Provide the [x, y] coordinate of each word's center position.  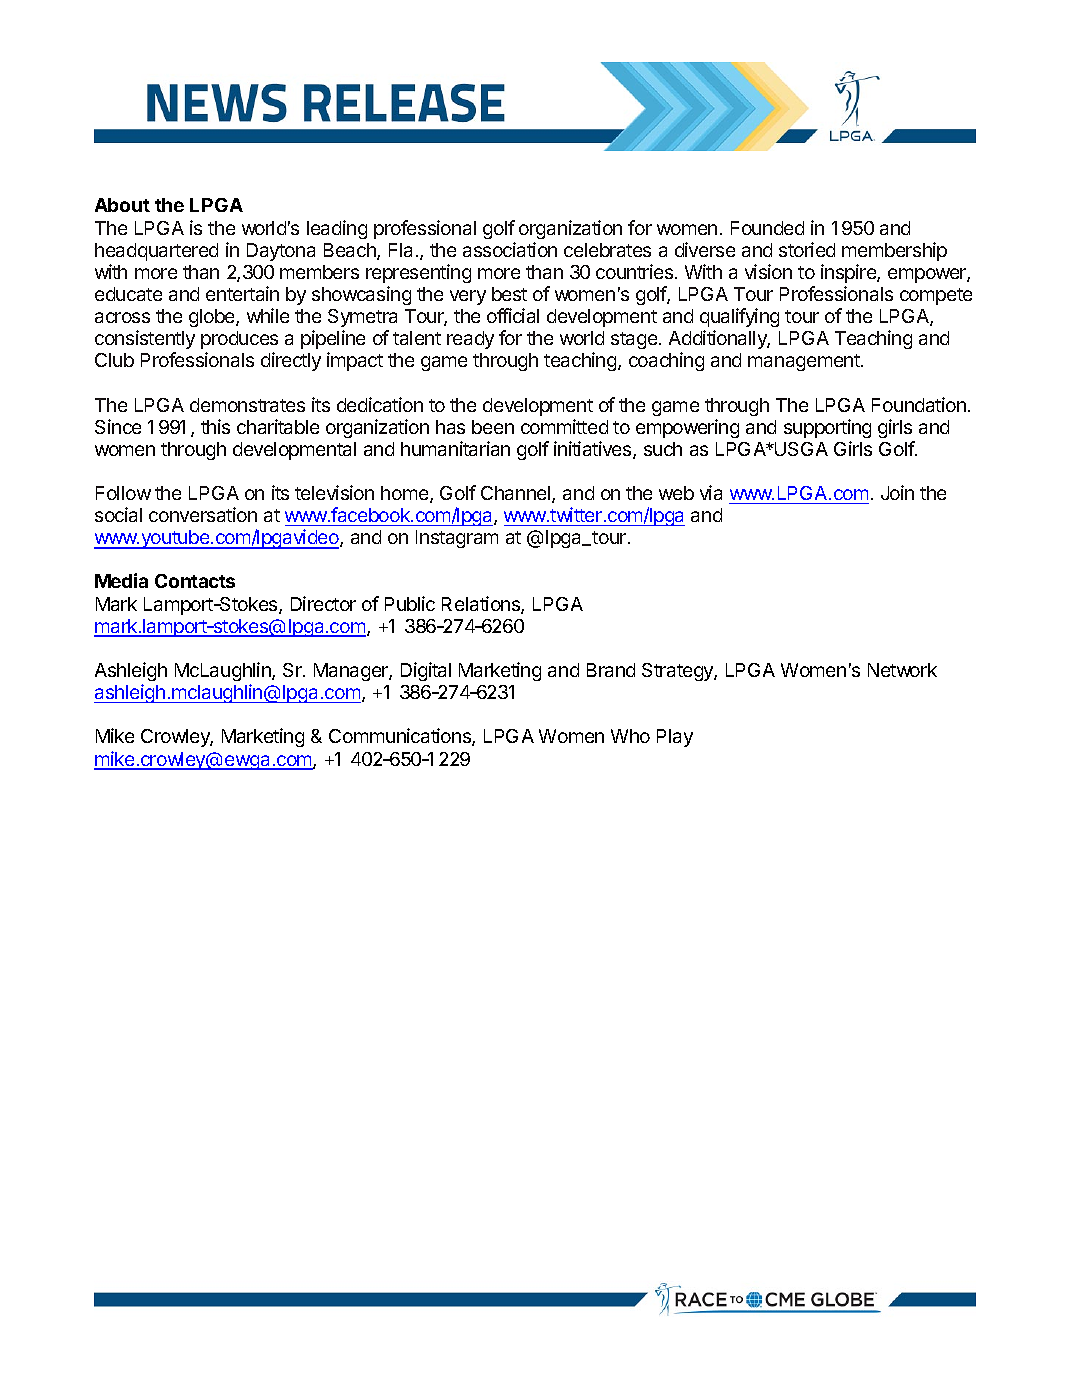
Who [630, 736]
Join [897, 492]
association [510, 249]
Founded [767, 228]
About [122, 205]
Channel [517, 494]
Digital [426, 671]
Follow [123, 493]
